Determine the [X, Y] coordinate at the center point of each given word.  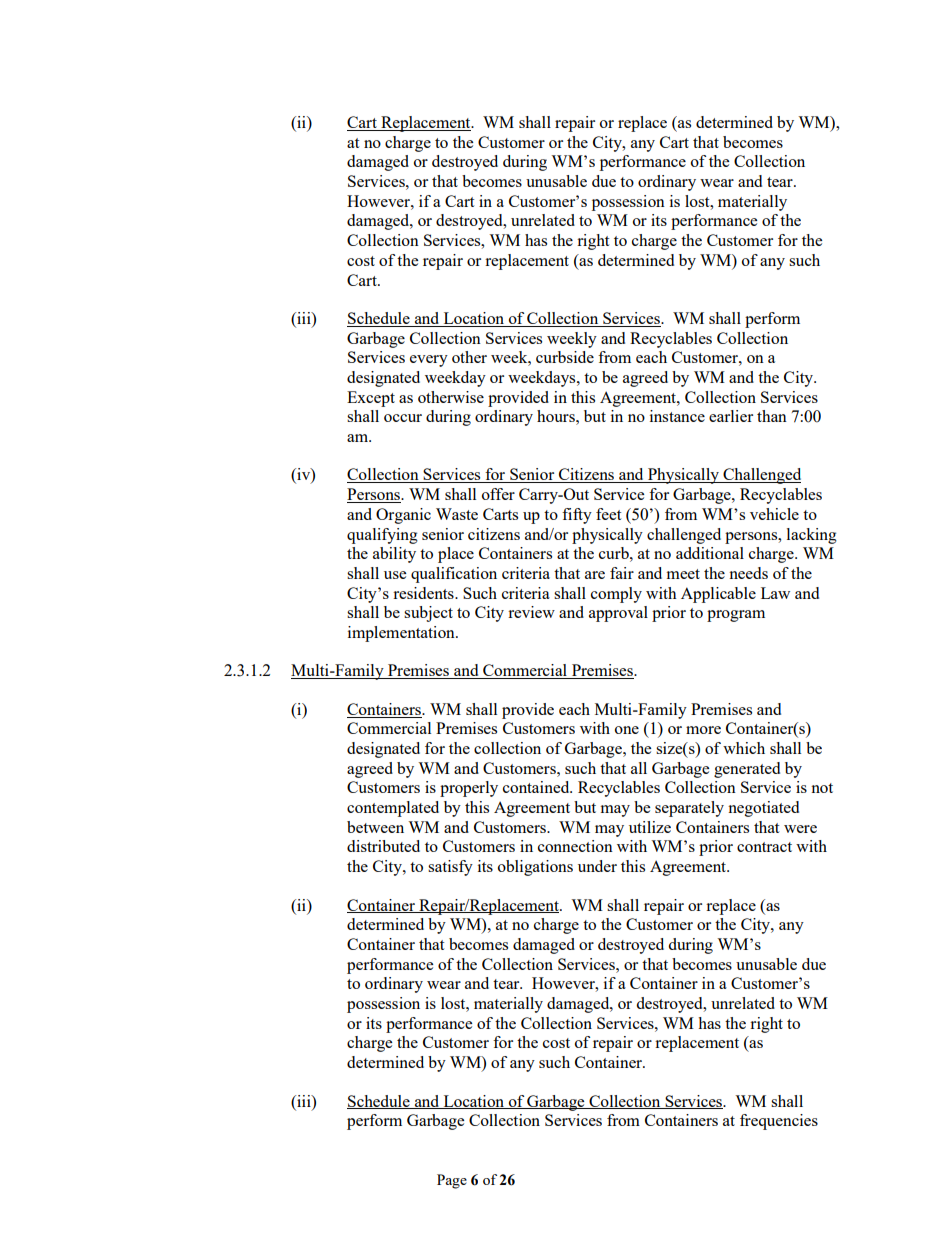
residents [424, 593]
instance [677, 416]
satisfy [450, 868]
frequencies [779, 1122]
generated [747, 770]
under [597, 866]
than [772, 416]
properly [469, 789]
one [627, 730]
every [429, 361]
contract [764, 847]
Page [452, 1181]
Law [775, 593]
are [595, 575]
